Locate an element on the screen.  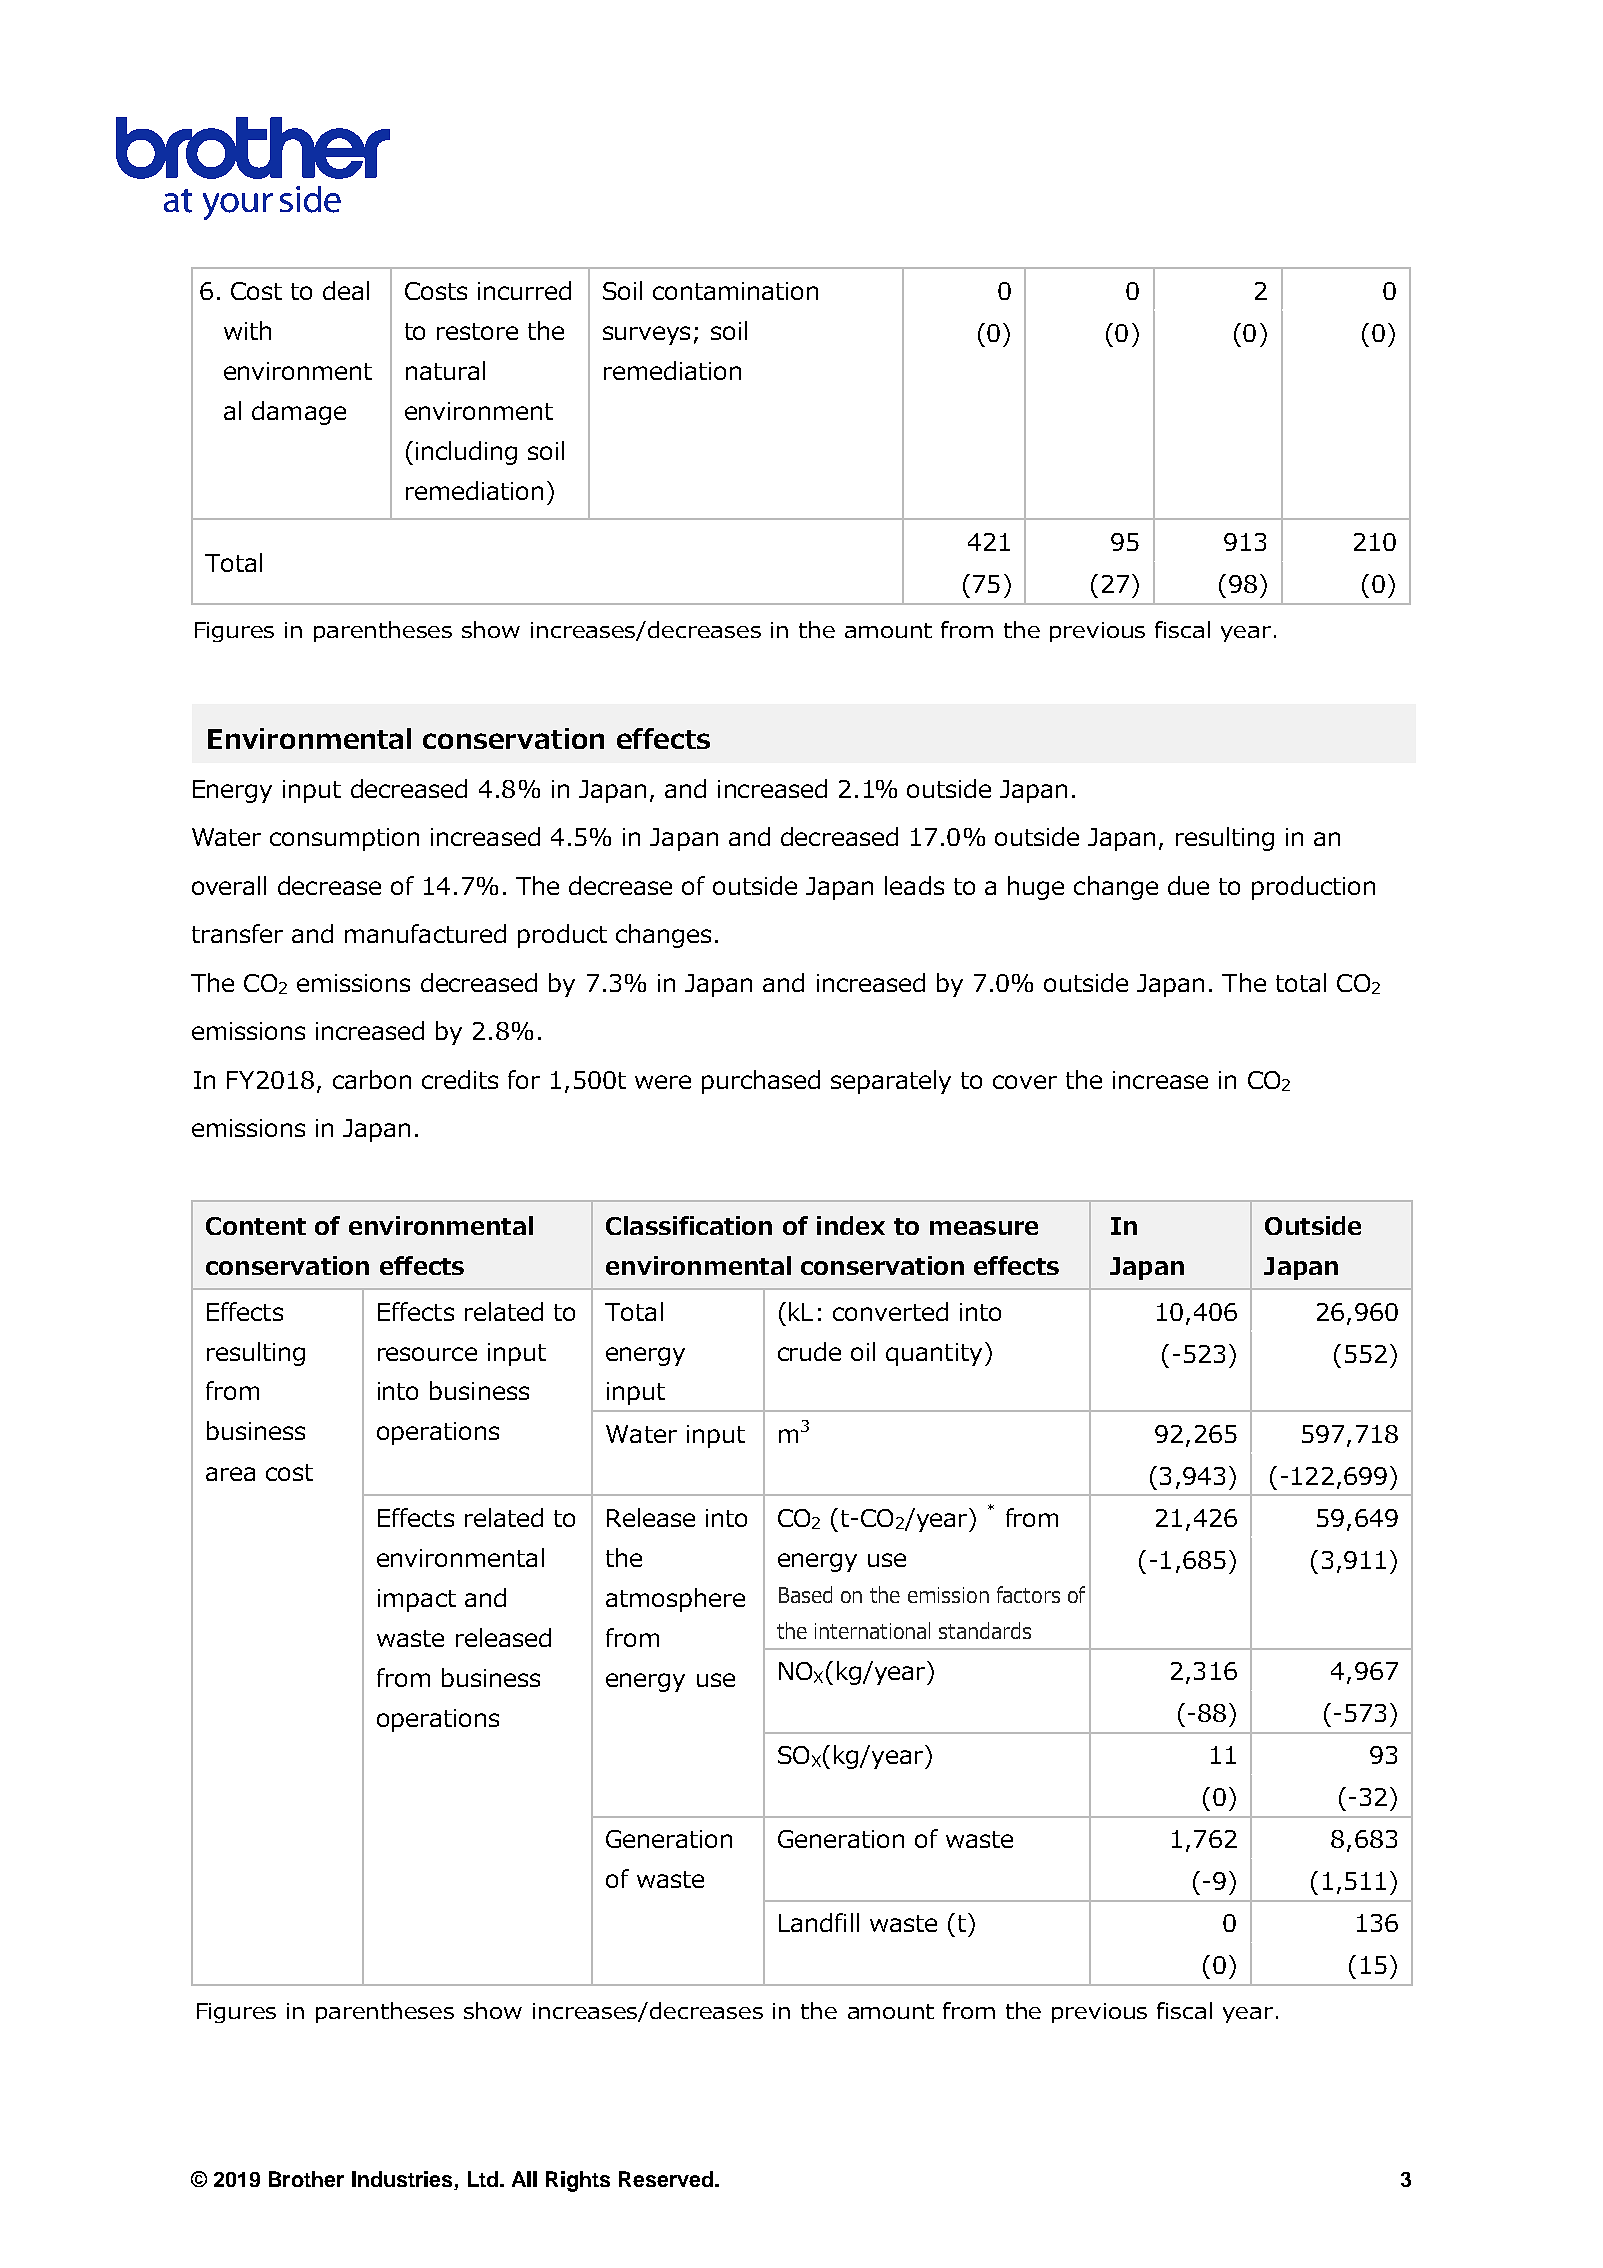
deal is located at coordinates (346, 290).
